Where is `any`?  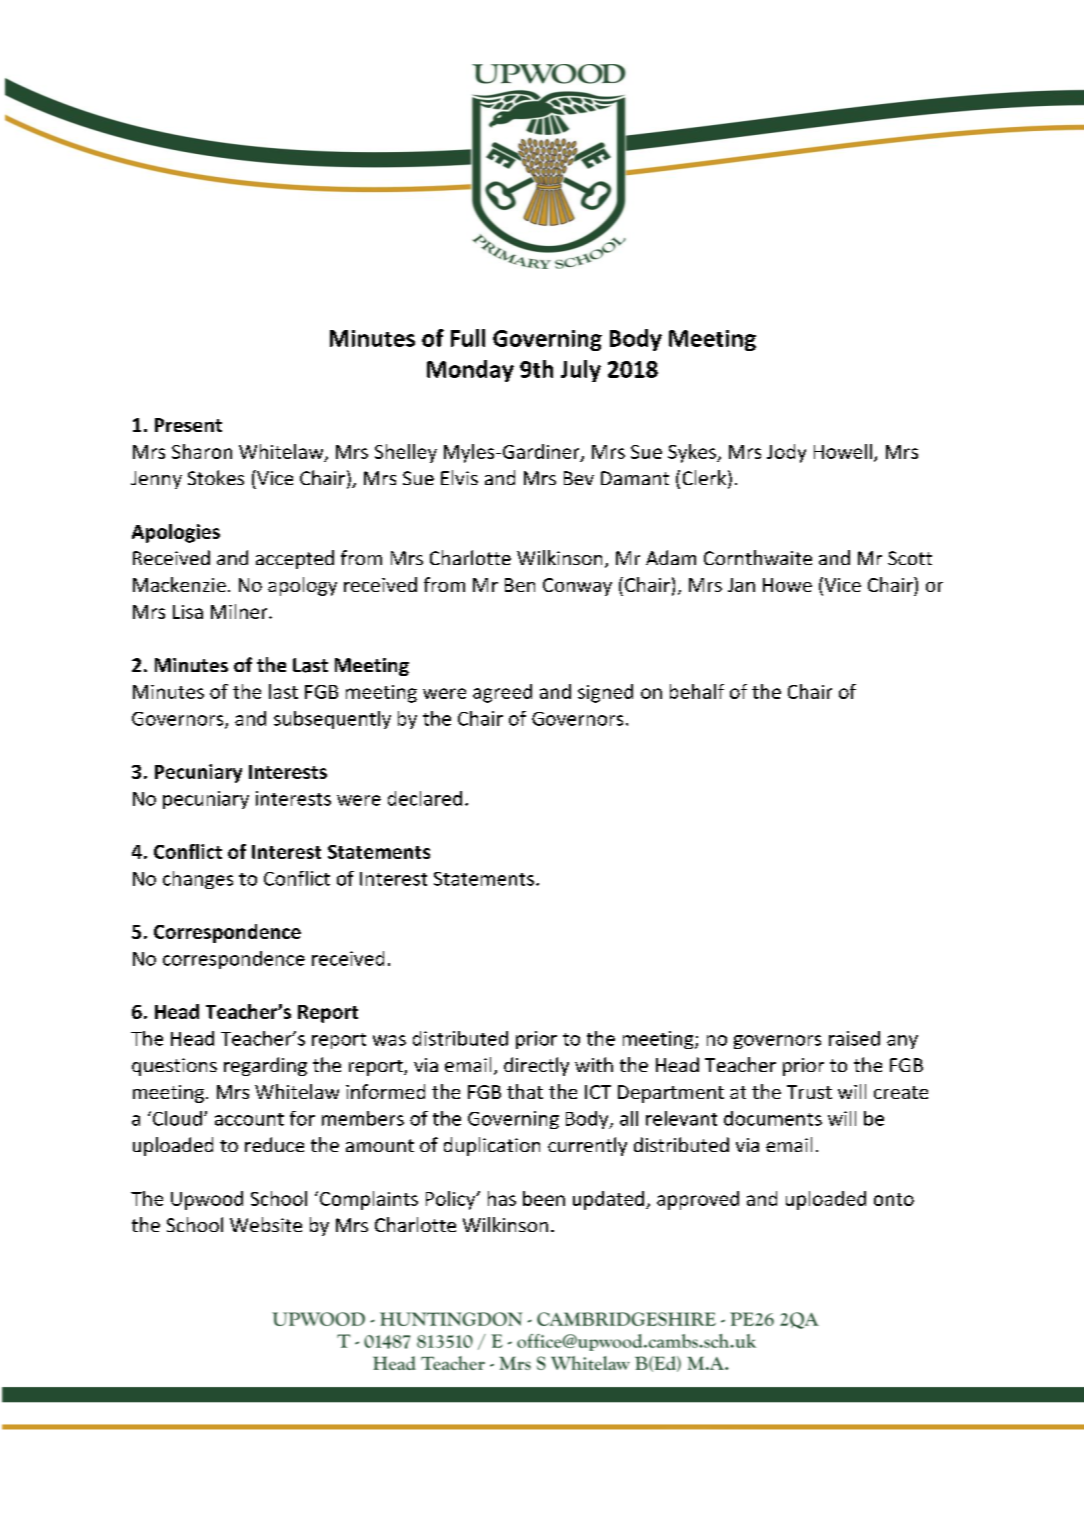 any is located at coordinates (902, 1042).
